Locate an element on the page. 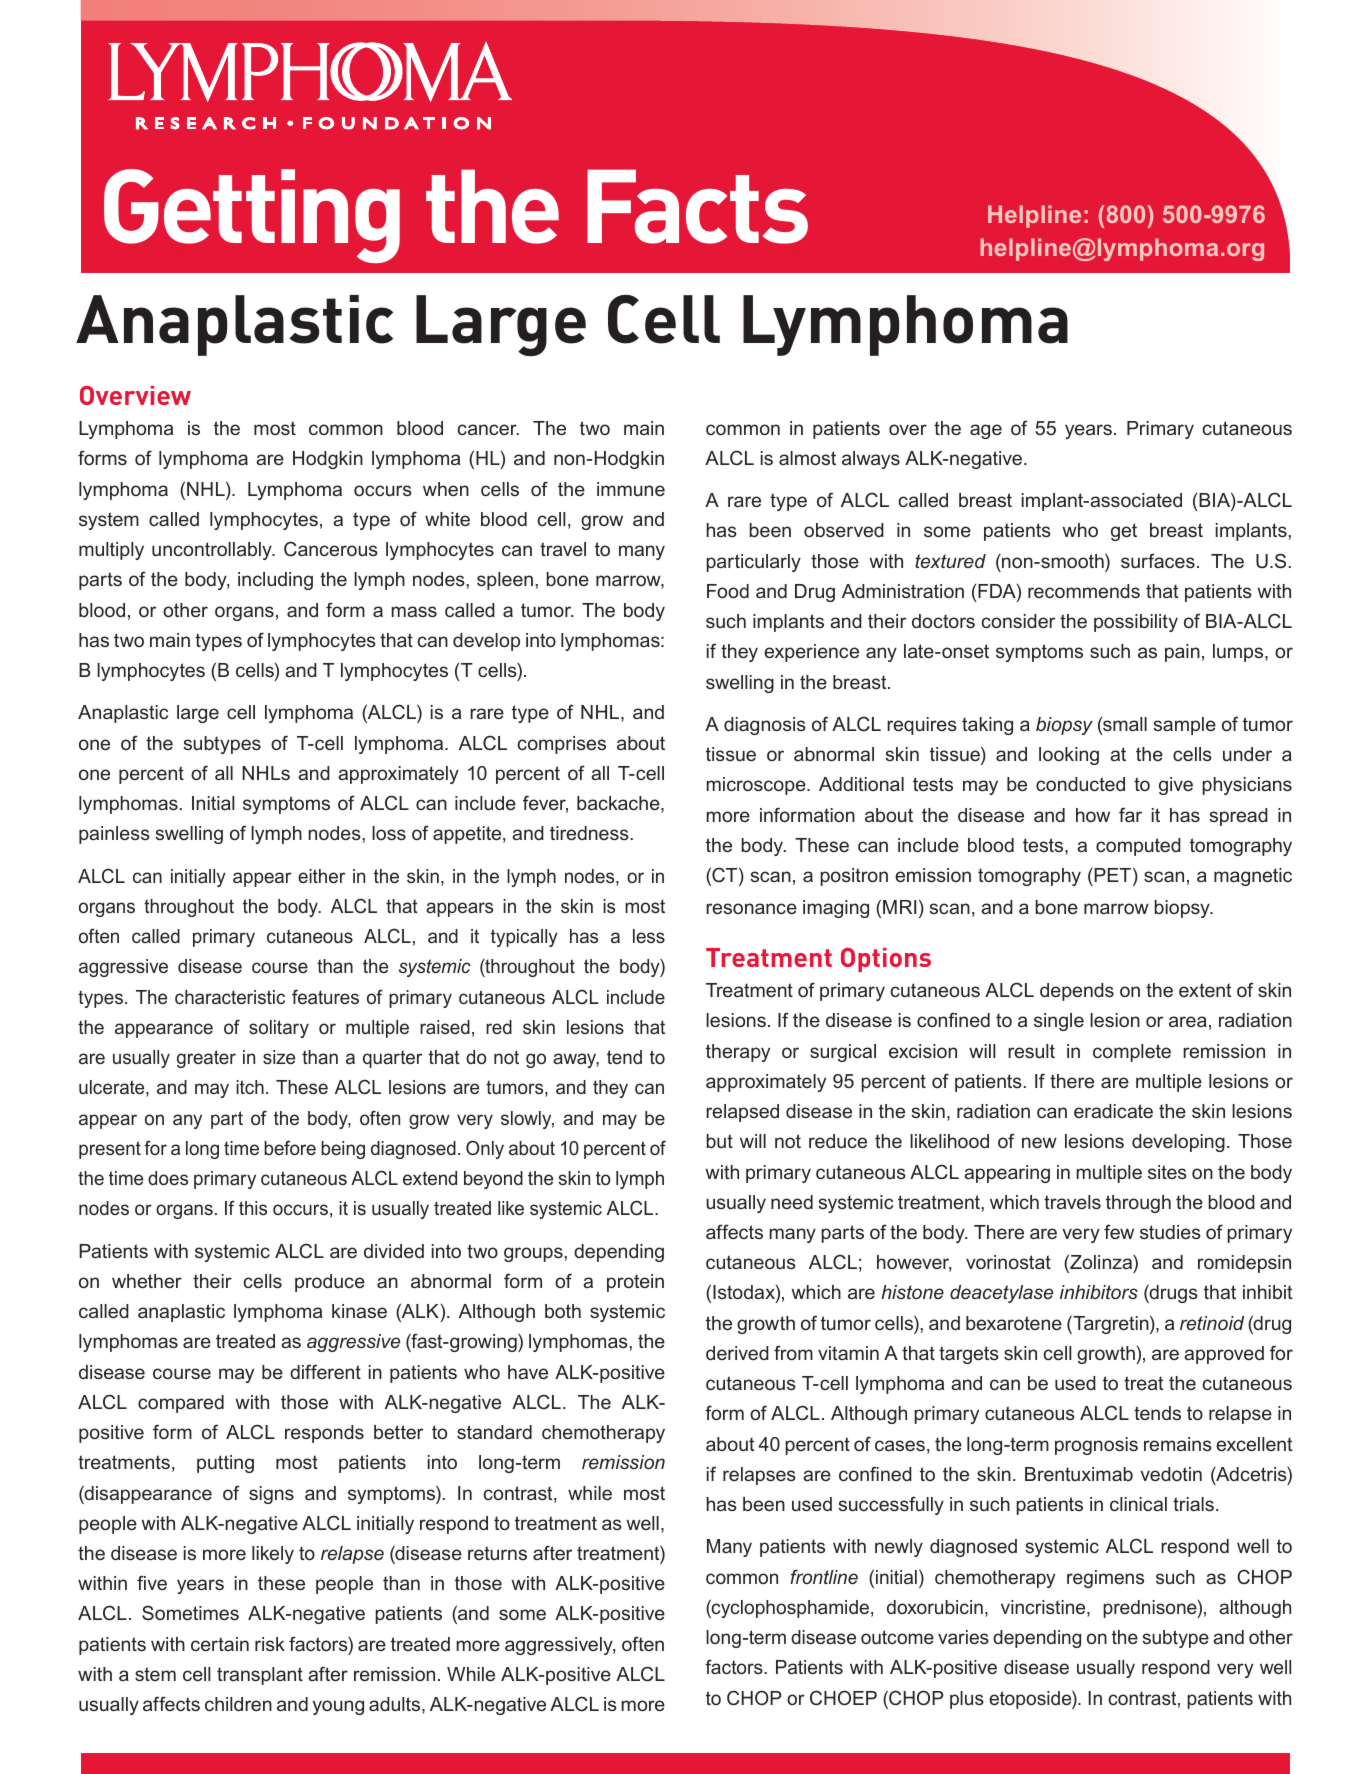 This page has width=1371, height=1774. Facts is located at coordinates (697, 206).
